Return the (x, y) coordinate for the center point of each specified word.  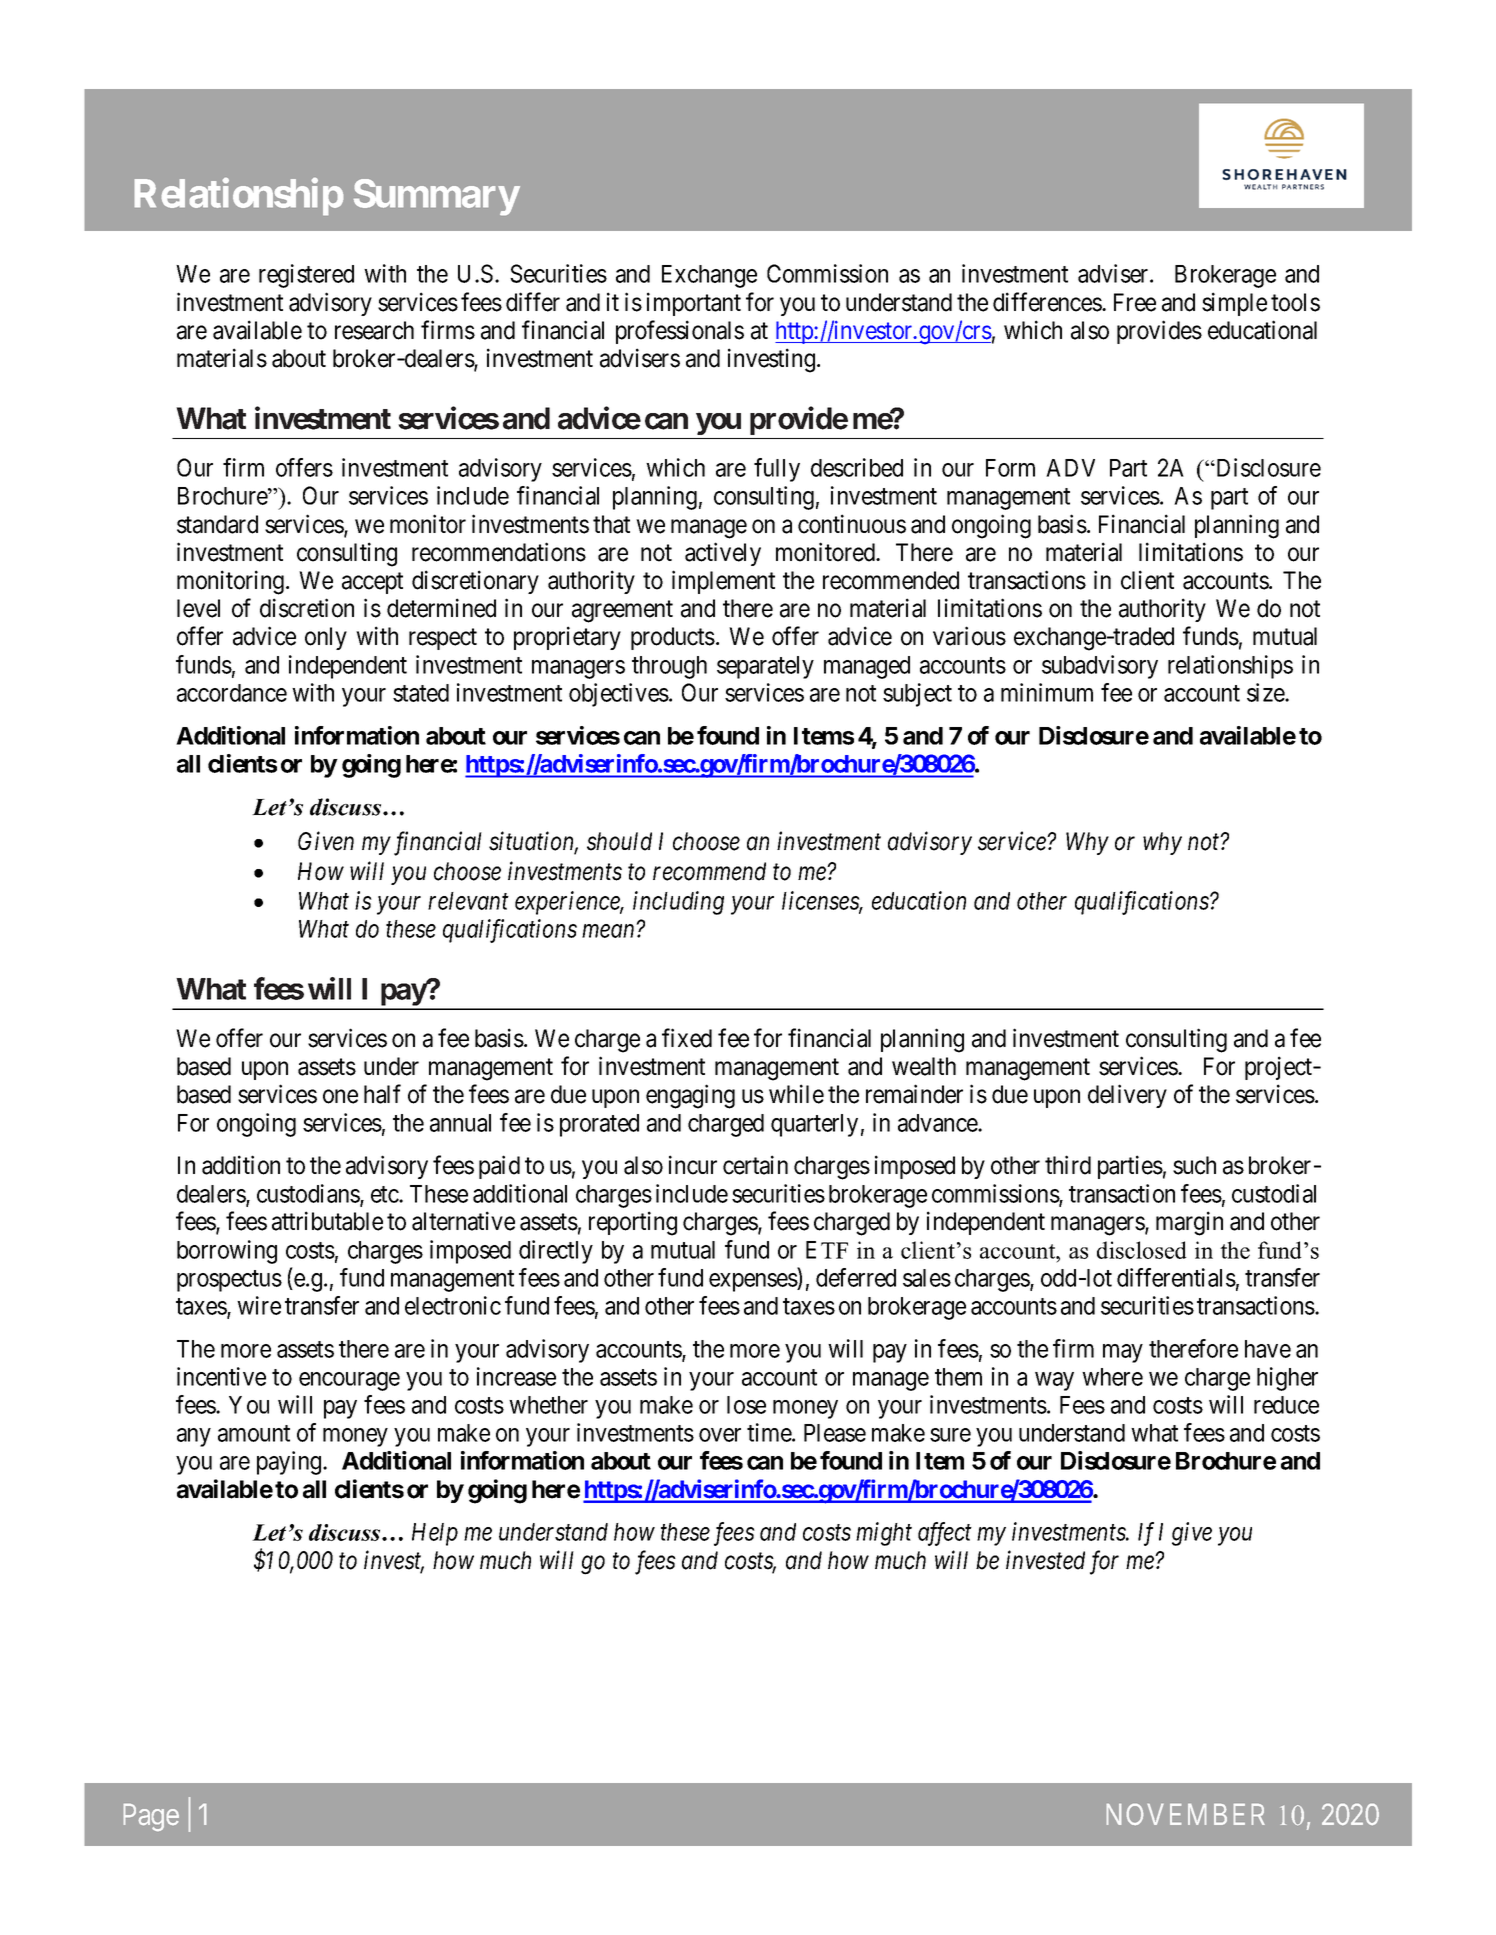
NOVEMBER (1186, 1814)
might (884, 1534)
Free (1135, 302)
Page (151, 1817)
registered (306, 276)
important (694, 304)
